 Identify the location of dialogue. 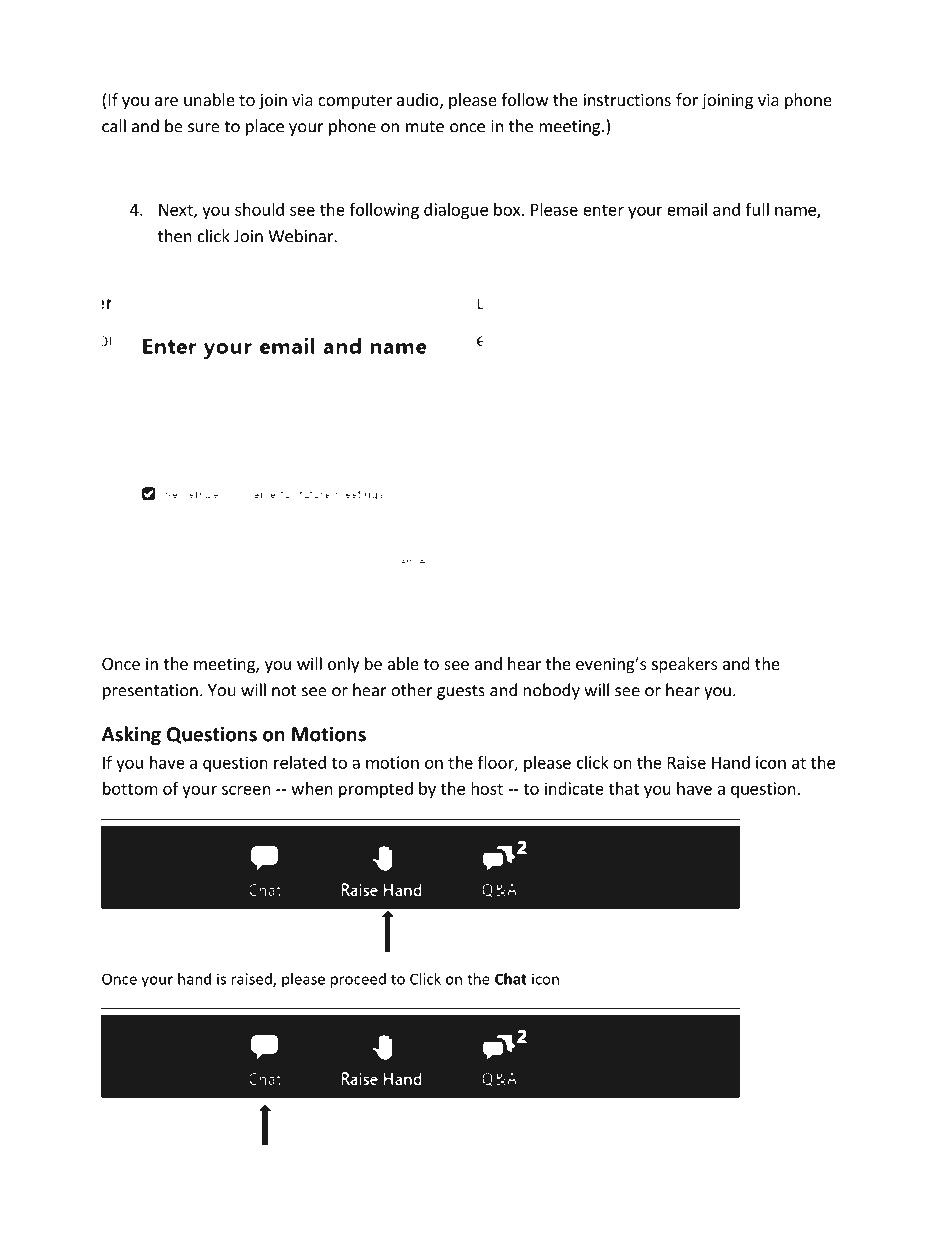
(456, 211).
